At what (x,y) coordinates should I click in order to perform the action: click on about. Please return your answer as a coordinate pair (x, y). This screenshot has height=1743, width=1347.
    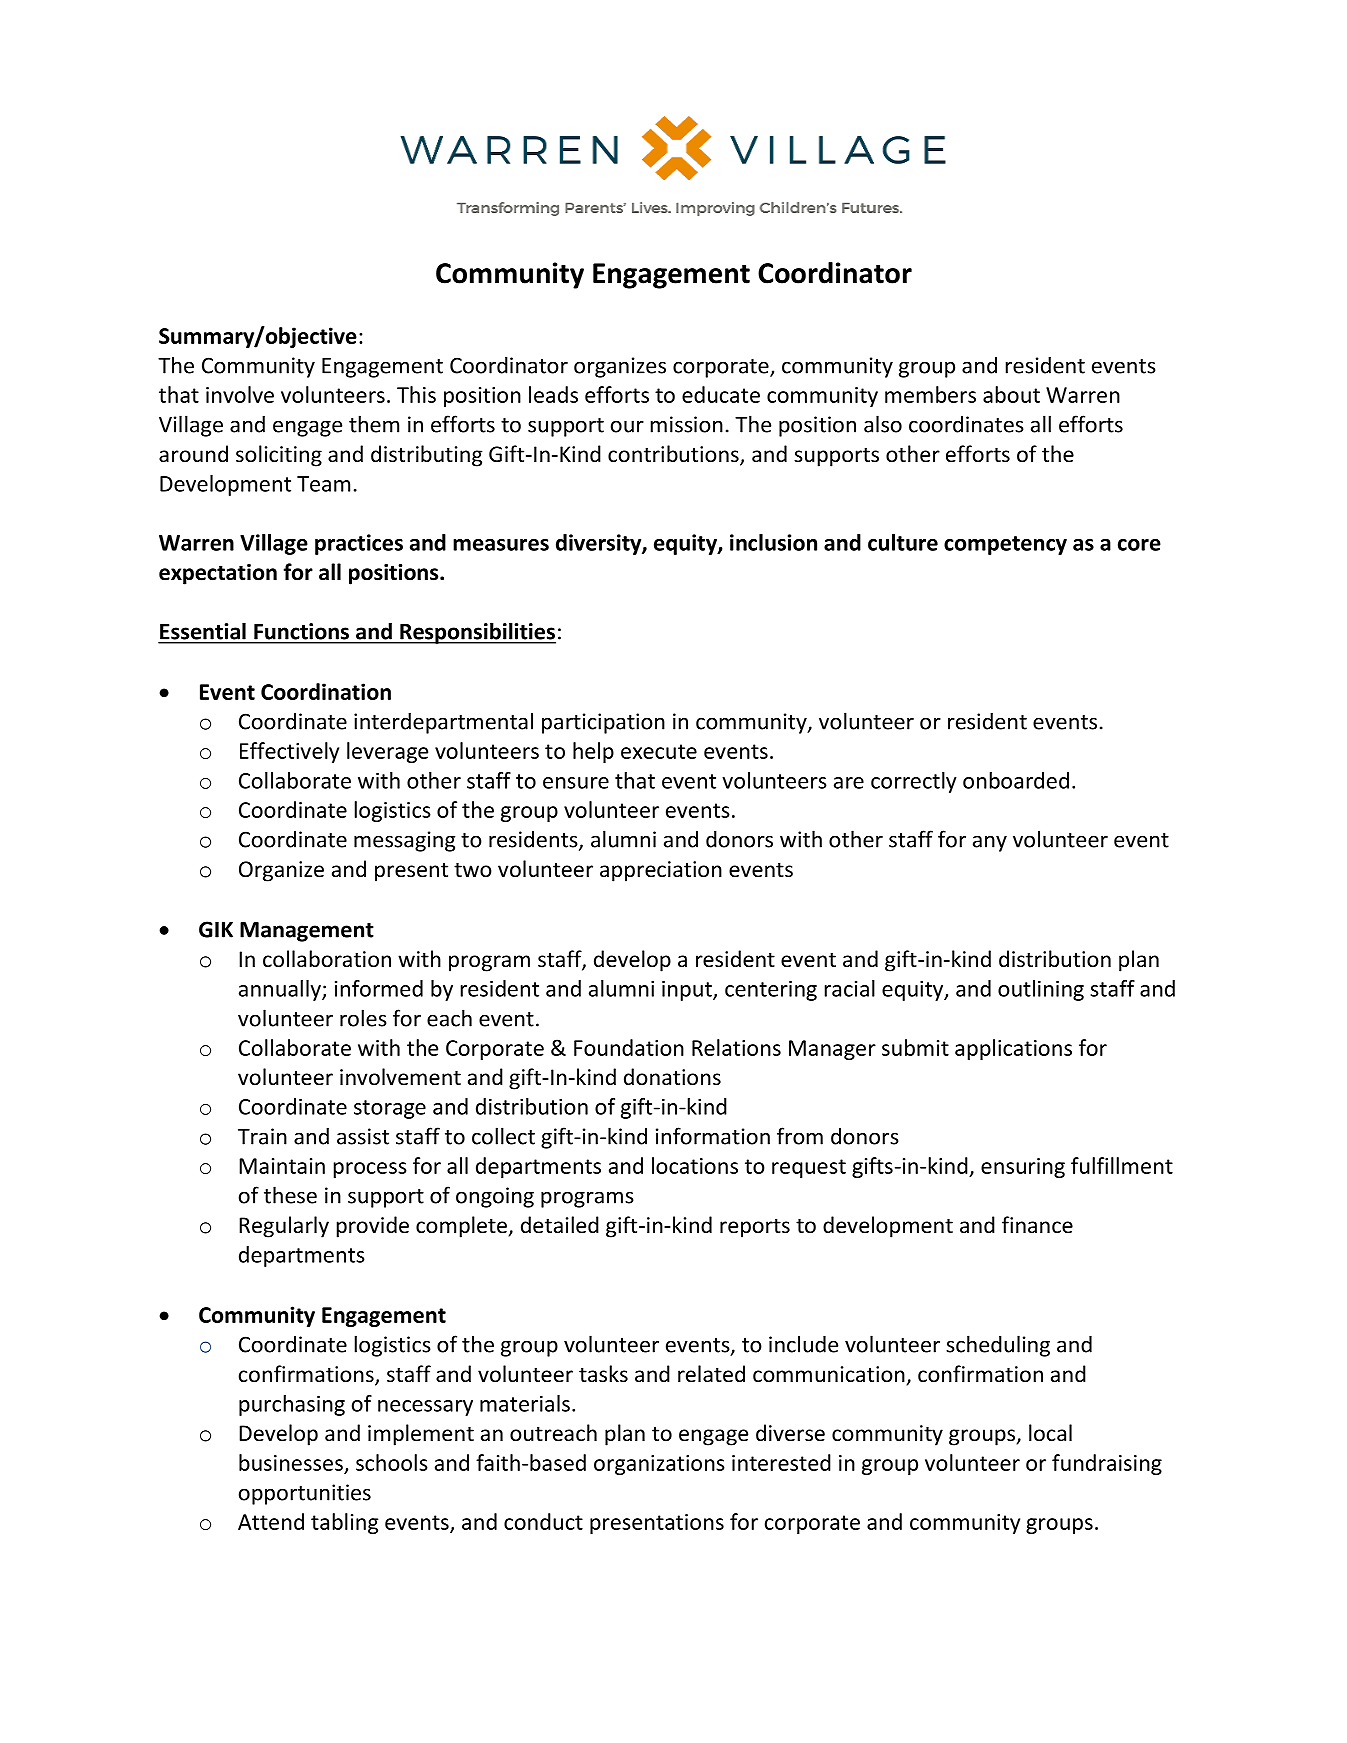
    Looking at the image, I should click on (1011, 394).
